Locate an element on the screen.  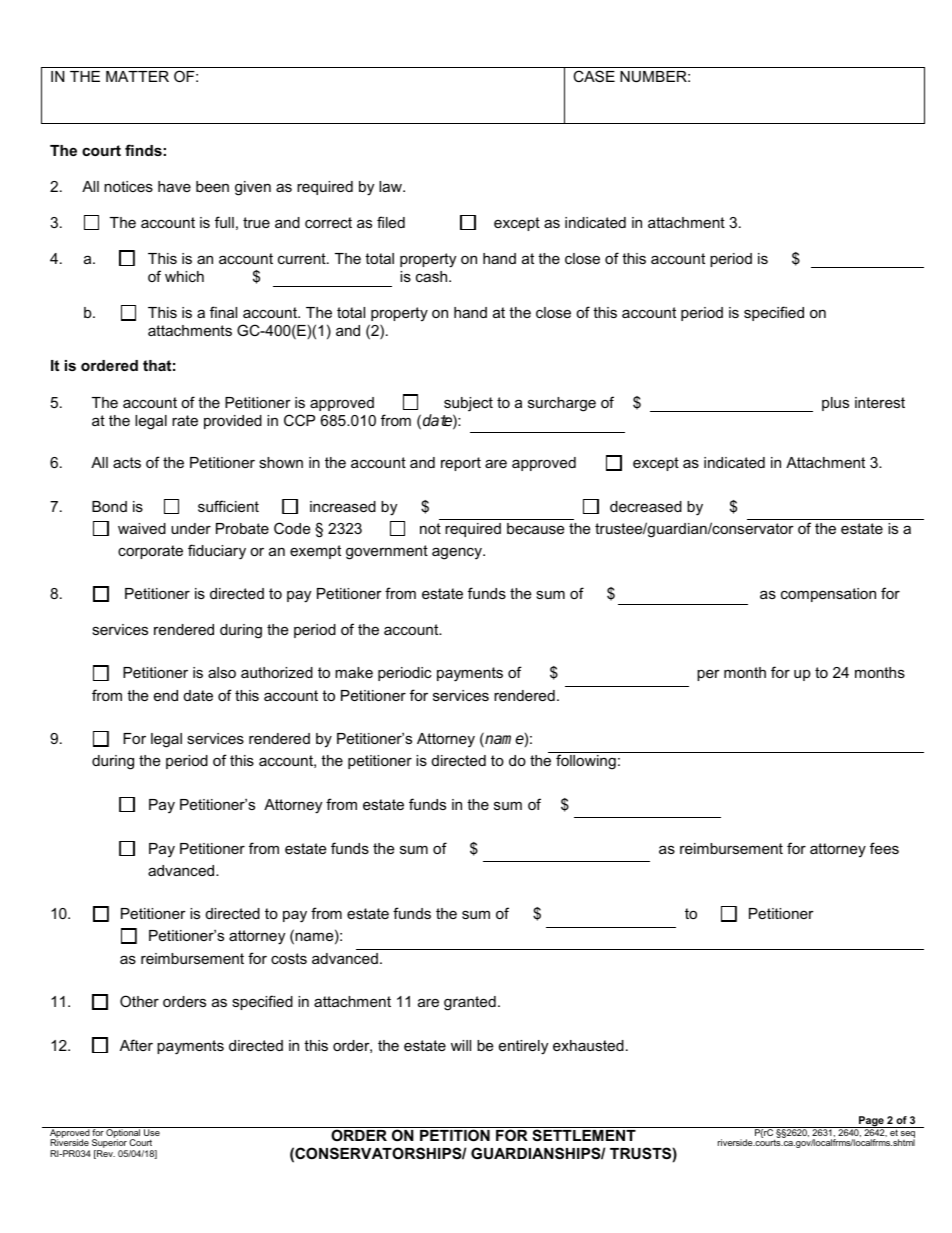
MATTER is located at coordinates (137, 76).
